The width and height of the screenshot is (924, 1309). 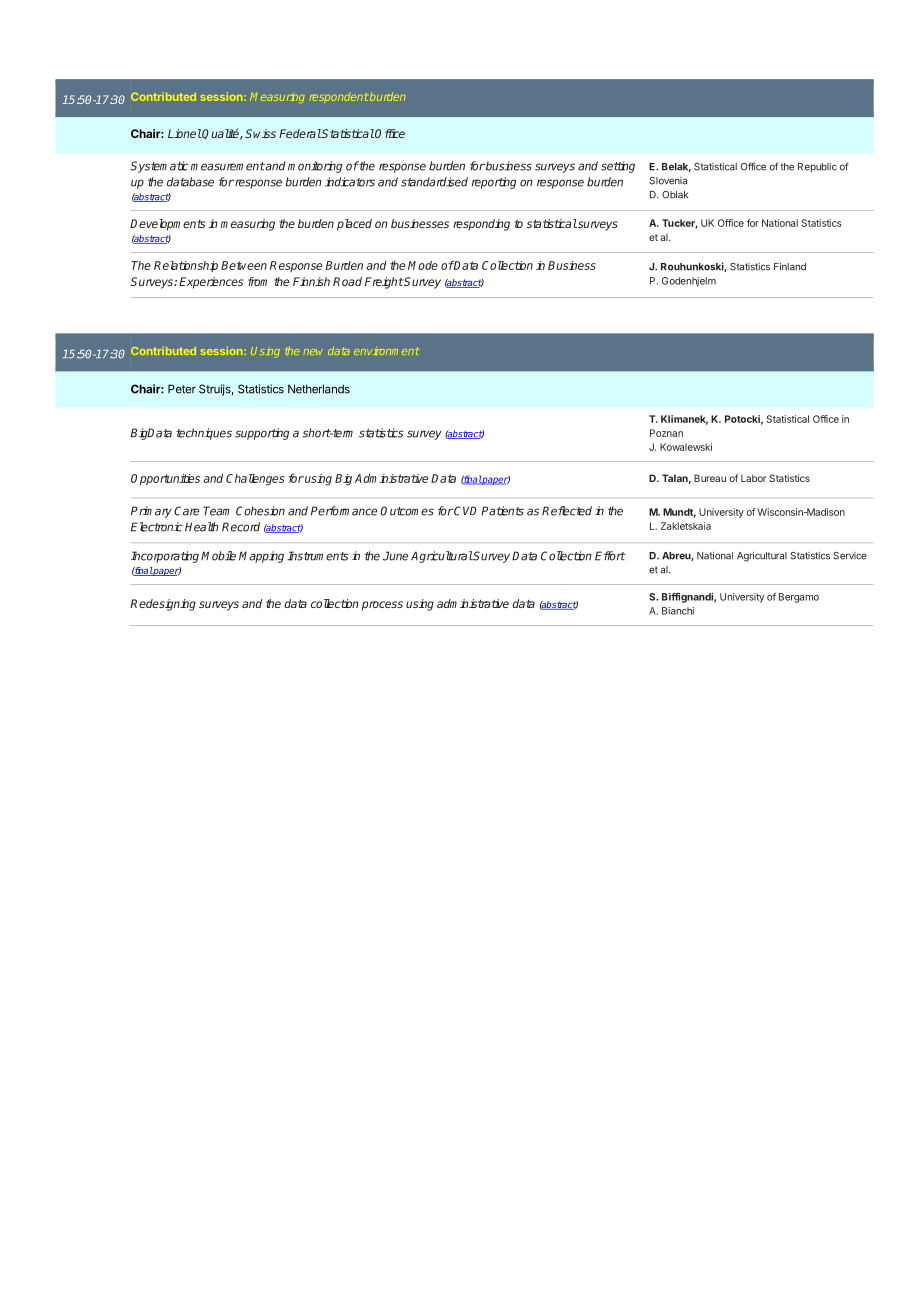 What do you see at coordinates (753, 478) in the screenshot?
I see `Labor` at bounding box center [753, 478].
